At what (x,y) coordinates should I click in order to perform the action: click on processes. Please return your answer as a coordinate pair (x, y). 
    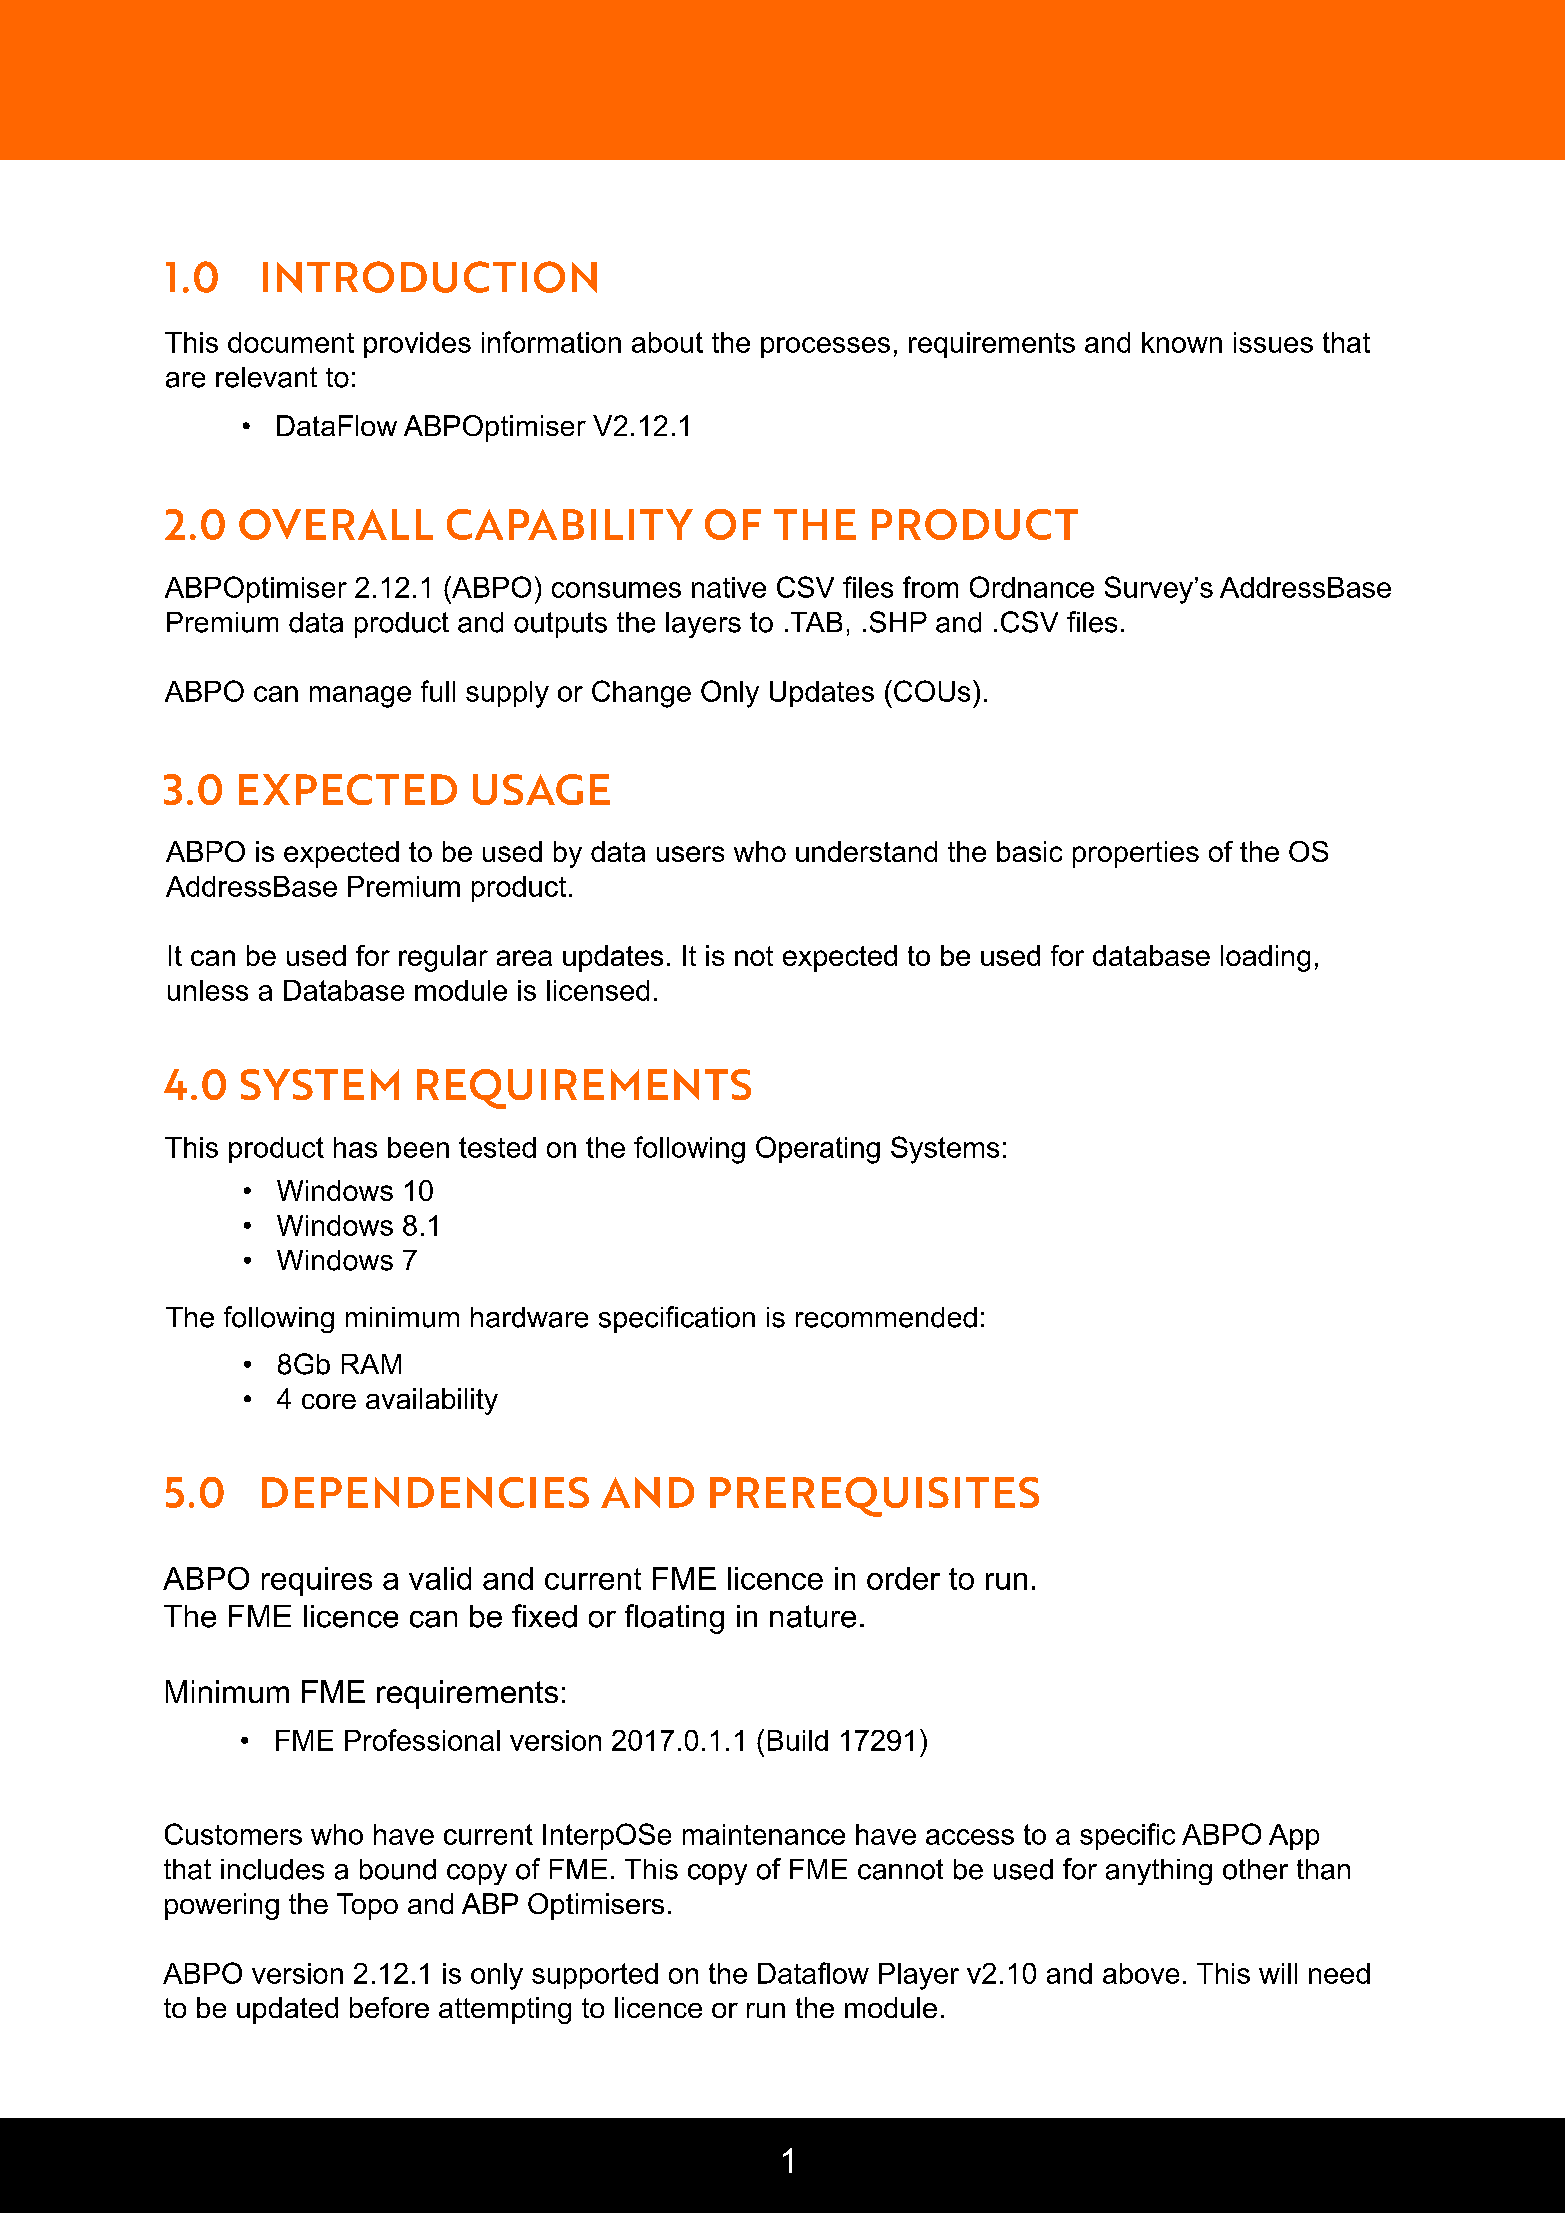
    Looking at the image, I should click on (825, 347).
